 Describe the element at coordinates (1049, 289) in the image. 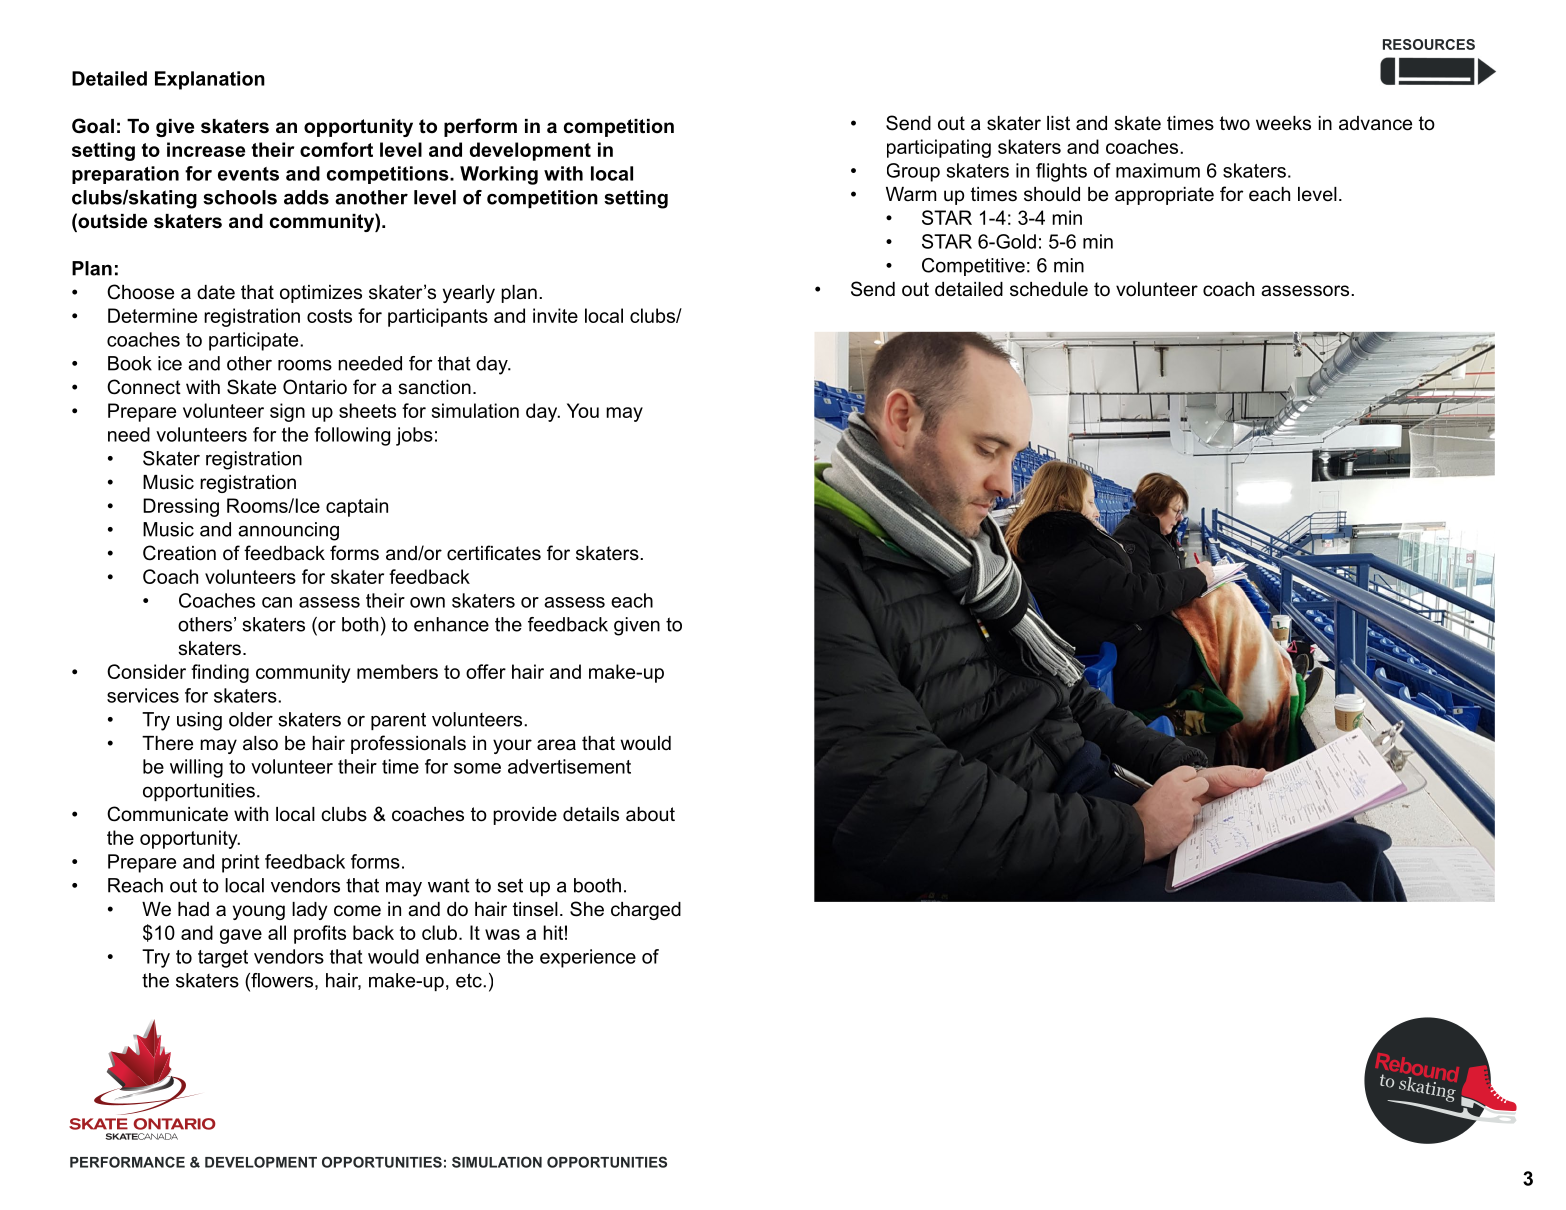

I see `schedule` at that location.
